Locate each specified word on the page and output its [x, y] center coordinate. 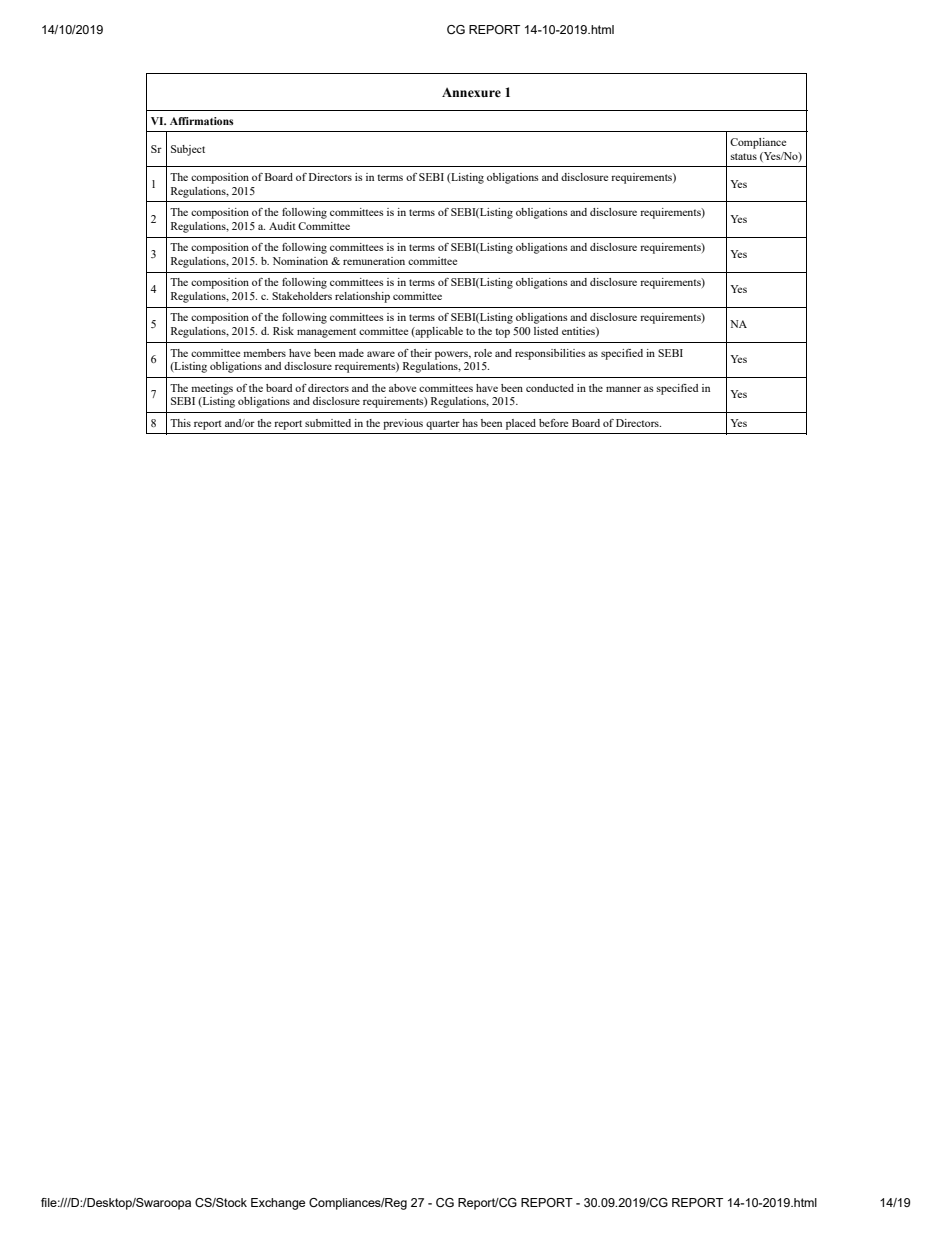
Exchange [278, 1204]
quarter [443, 425]
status [744, 156]
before [553, 423]
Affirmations [202, 121]
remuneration [374, 261]
